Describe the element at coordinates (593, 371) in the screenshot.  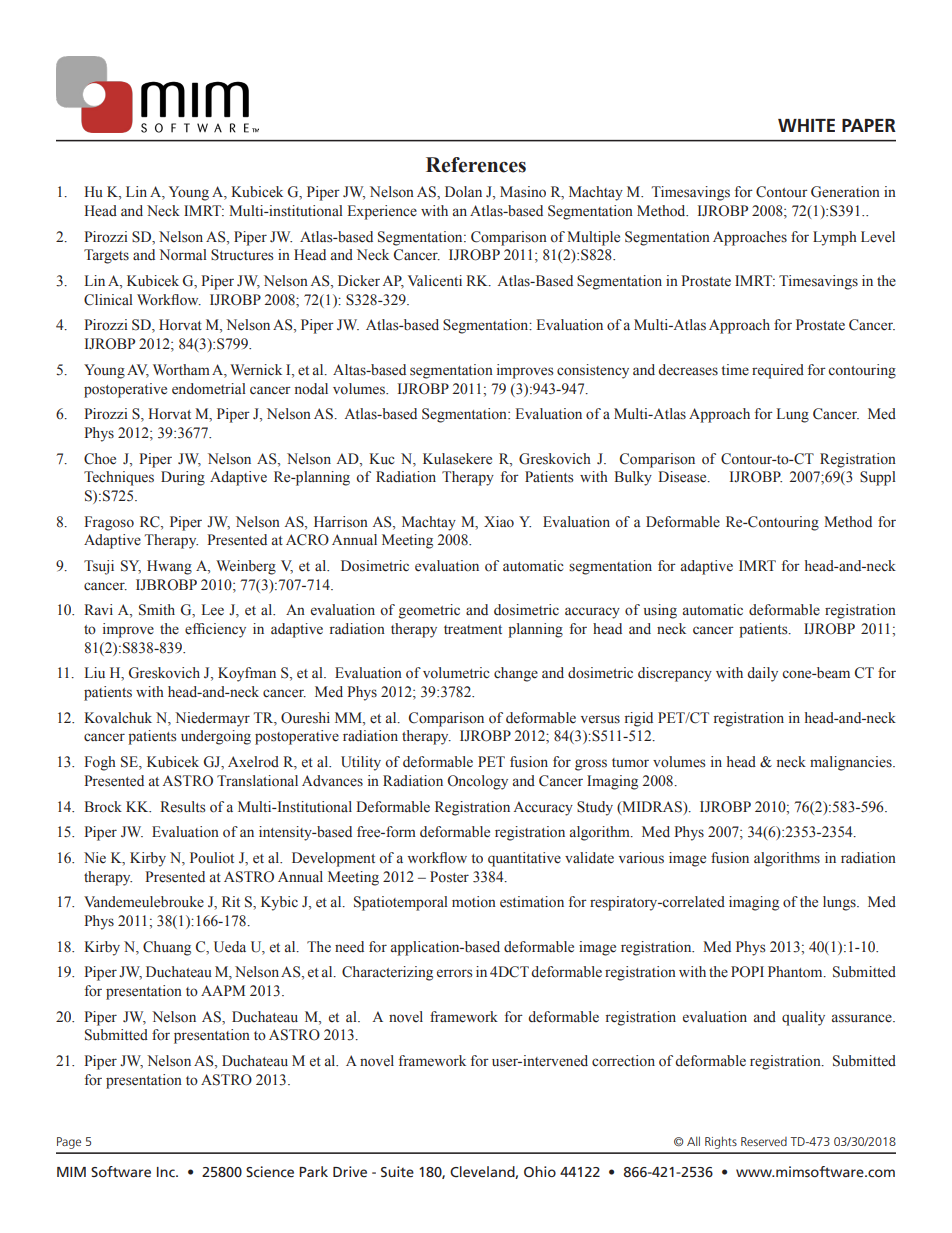
I see `consistency` at that location.
